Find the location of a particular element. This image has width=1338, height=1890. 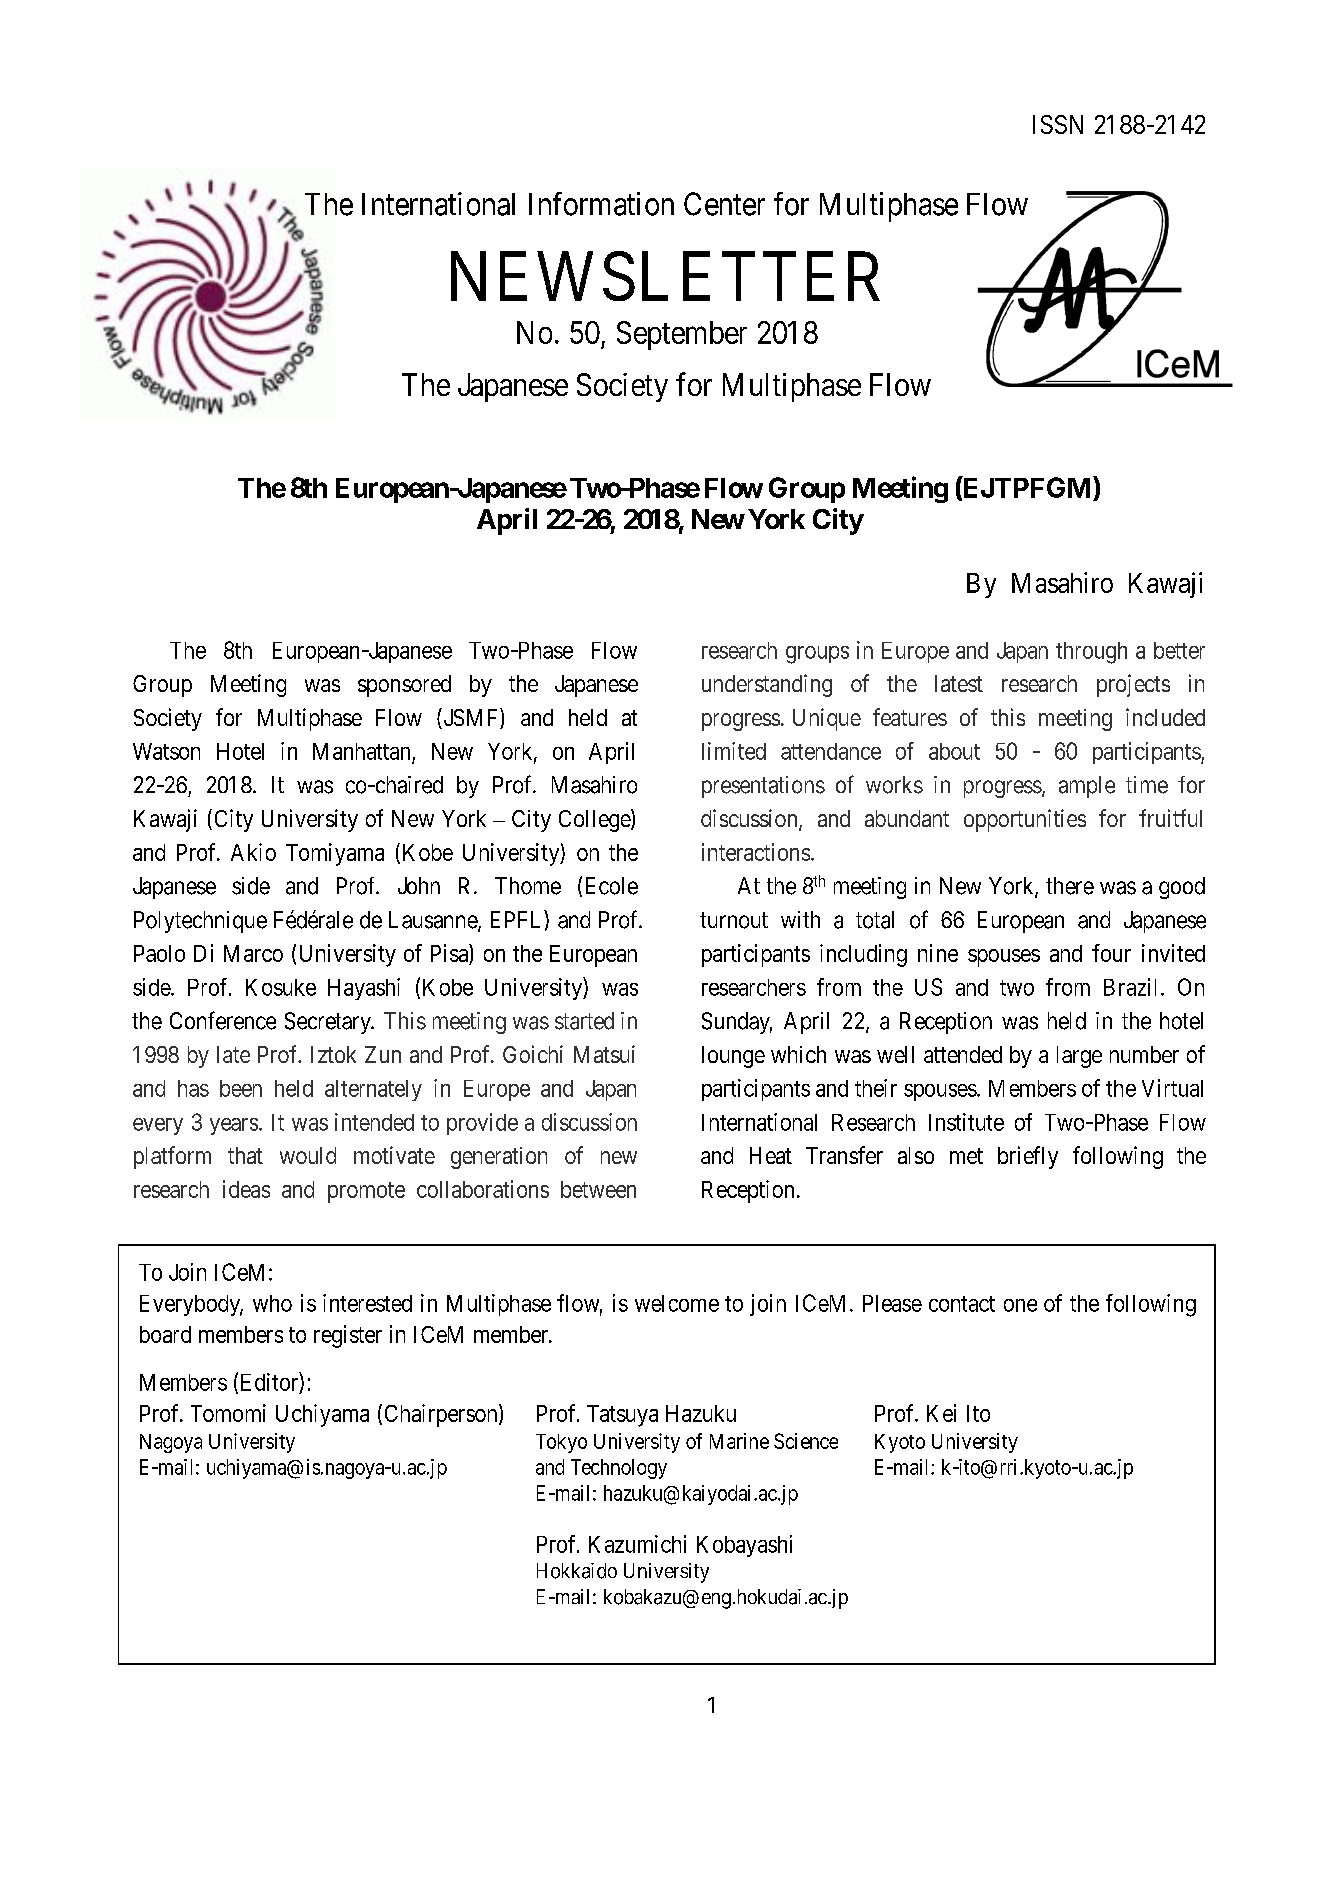

September is located at coordinates (682, 335).
